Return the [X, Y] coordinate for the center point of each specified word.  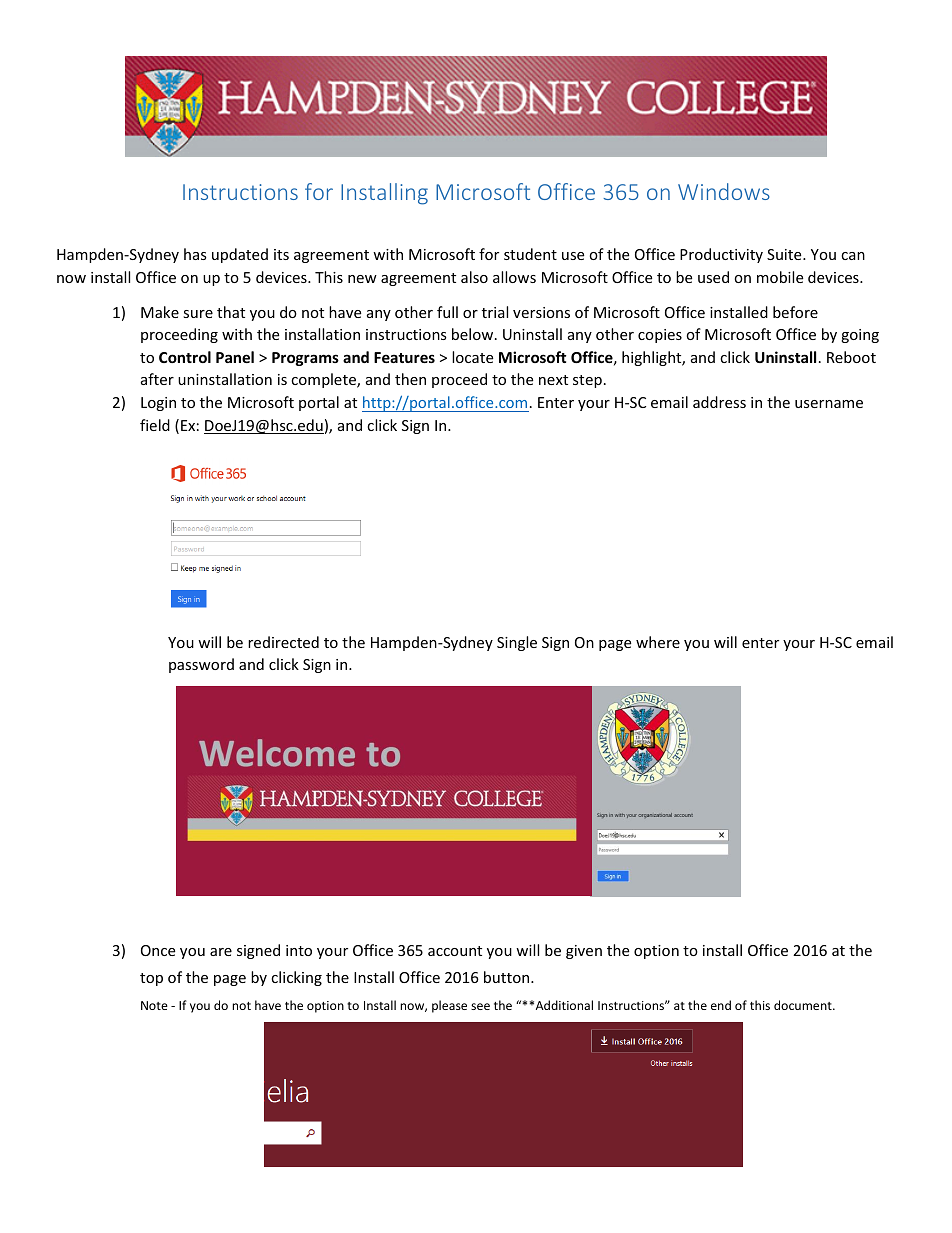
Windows [724, 191]
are [221, 952]
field [155, 425]
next [553, 380]
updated [240, 255]
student [530, 254]
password [201, 665]
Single [517, 643]
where [658, 642]
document [804, 1005]
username [829, 404]
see [480, 1006]
